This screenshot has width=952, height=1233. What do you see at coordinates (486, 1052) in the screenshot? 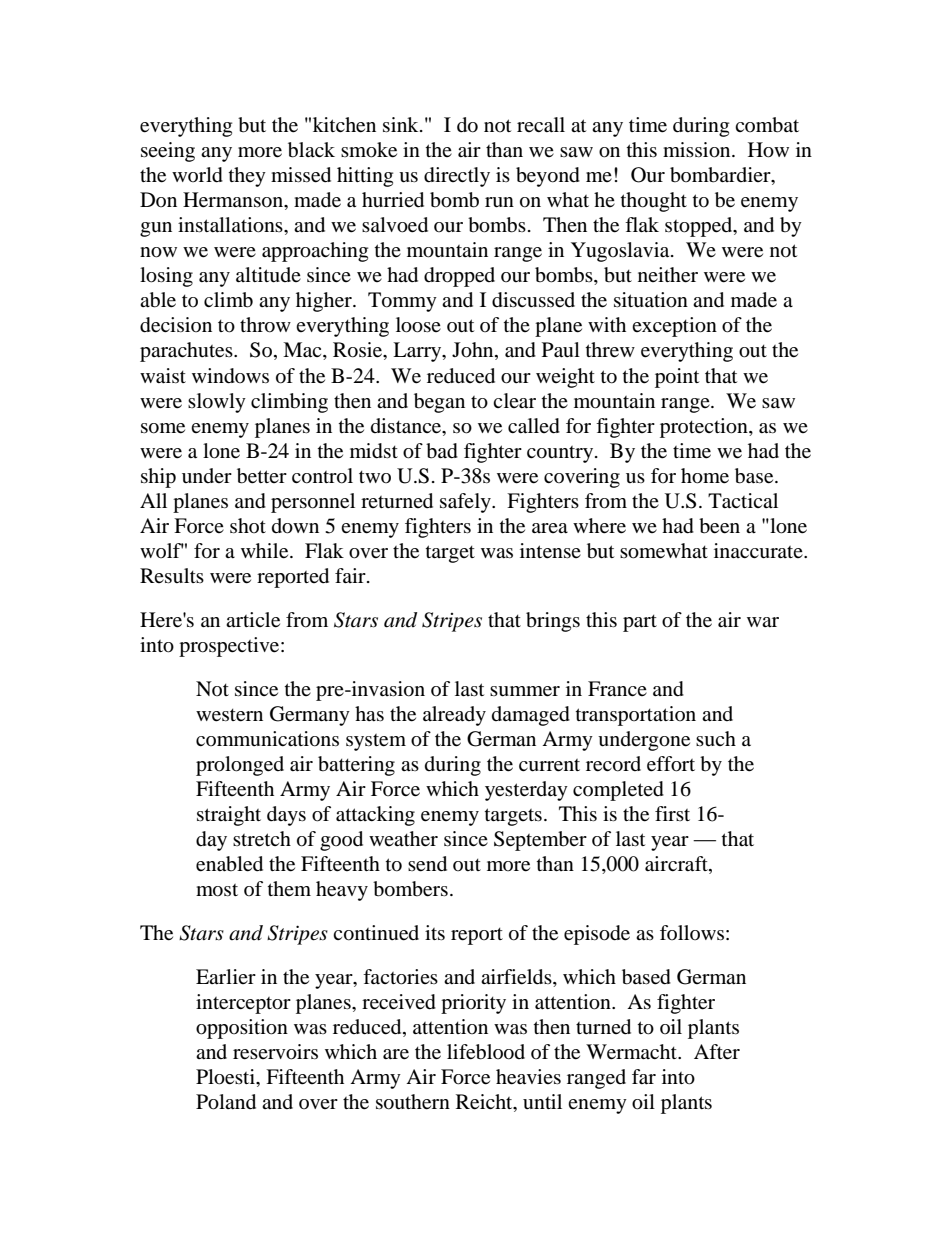
I see `lifeblood` at bounding box center [486, 1052].
